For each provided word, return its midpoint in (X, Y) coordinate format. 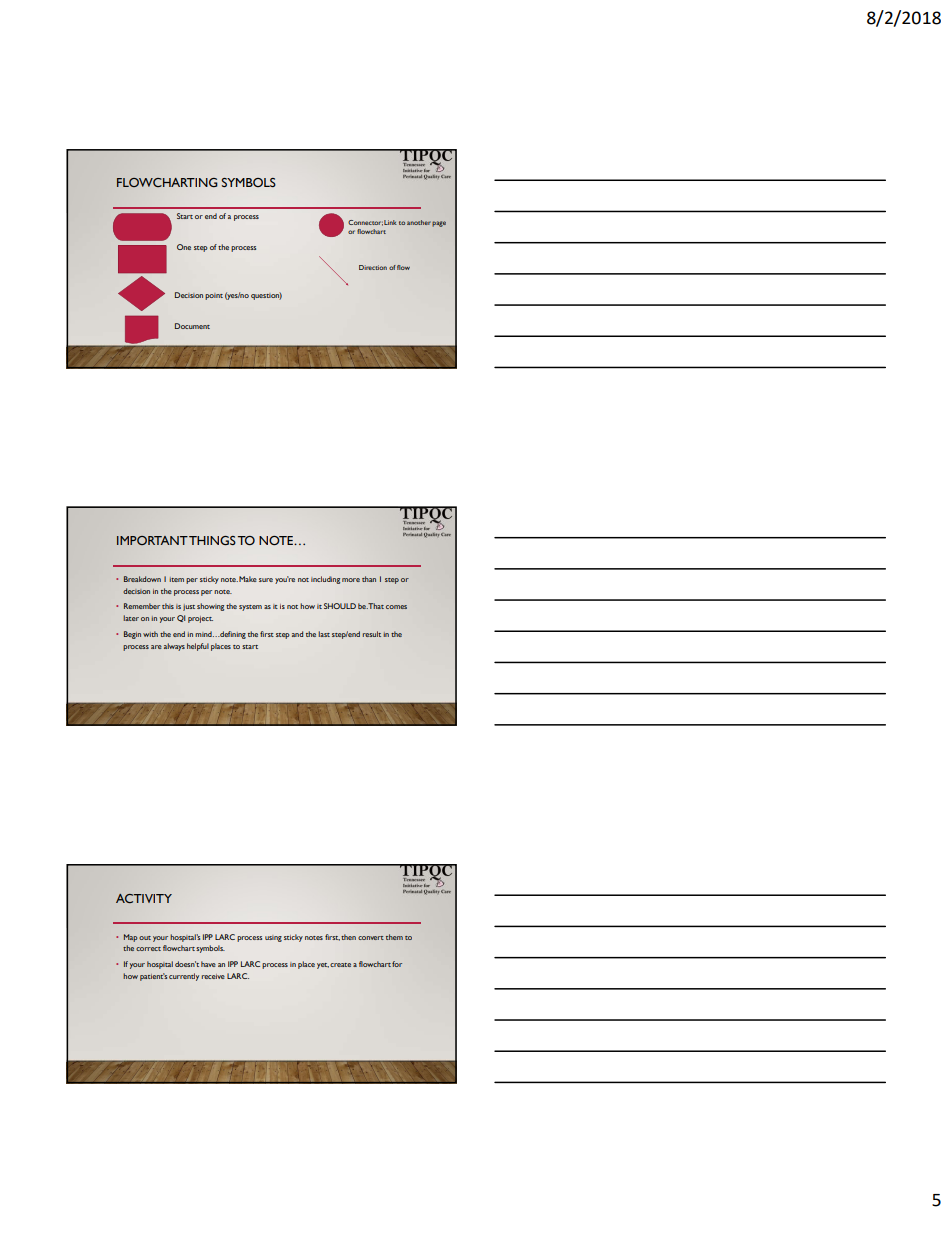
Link (390, 222)
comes (396, 607)
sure (266, 580)
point (214, 296)
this (168, 606)
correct (148, 949)
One (184, 247)
